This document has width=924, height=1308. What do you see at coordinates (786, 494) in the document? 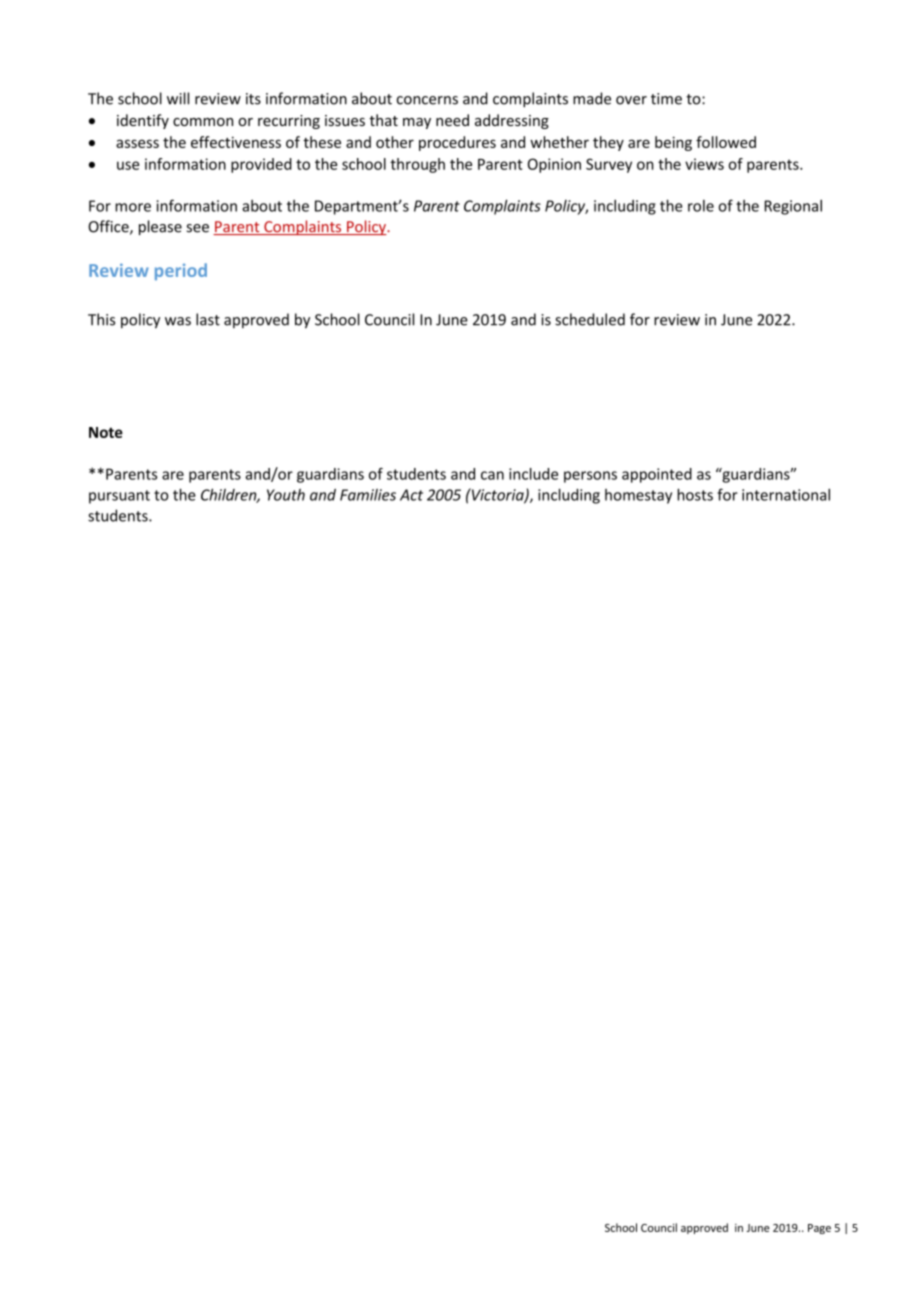
I see `international` at bounding box center [786, 494].
